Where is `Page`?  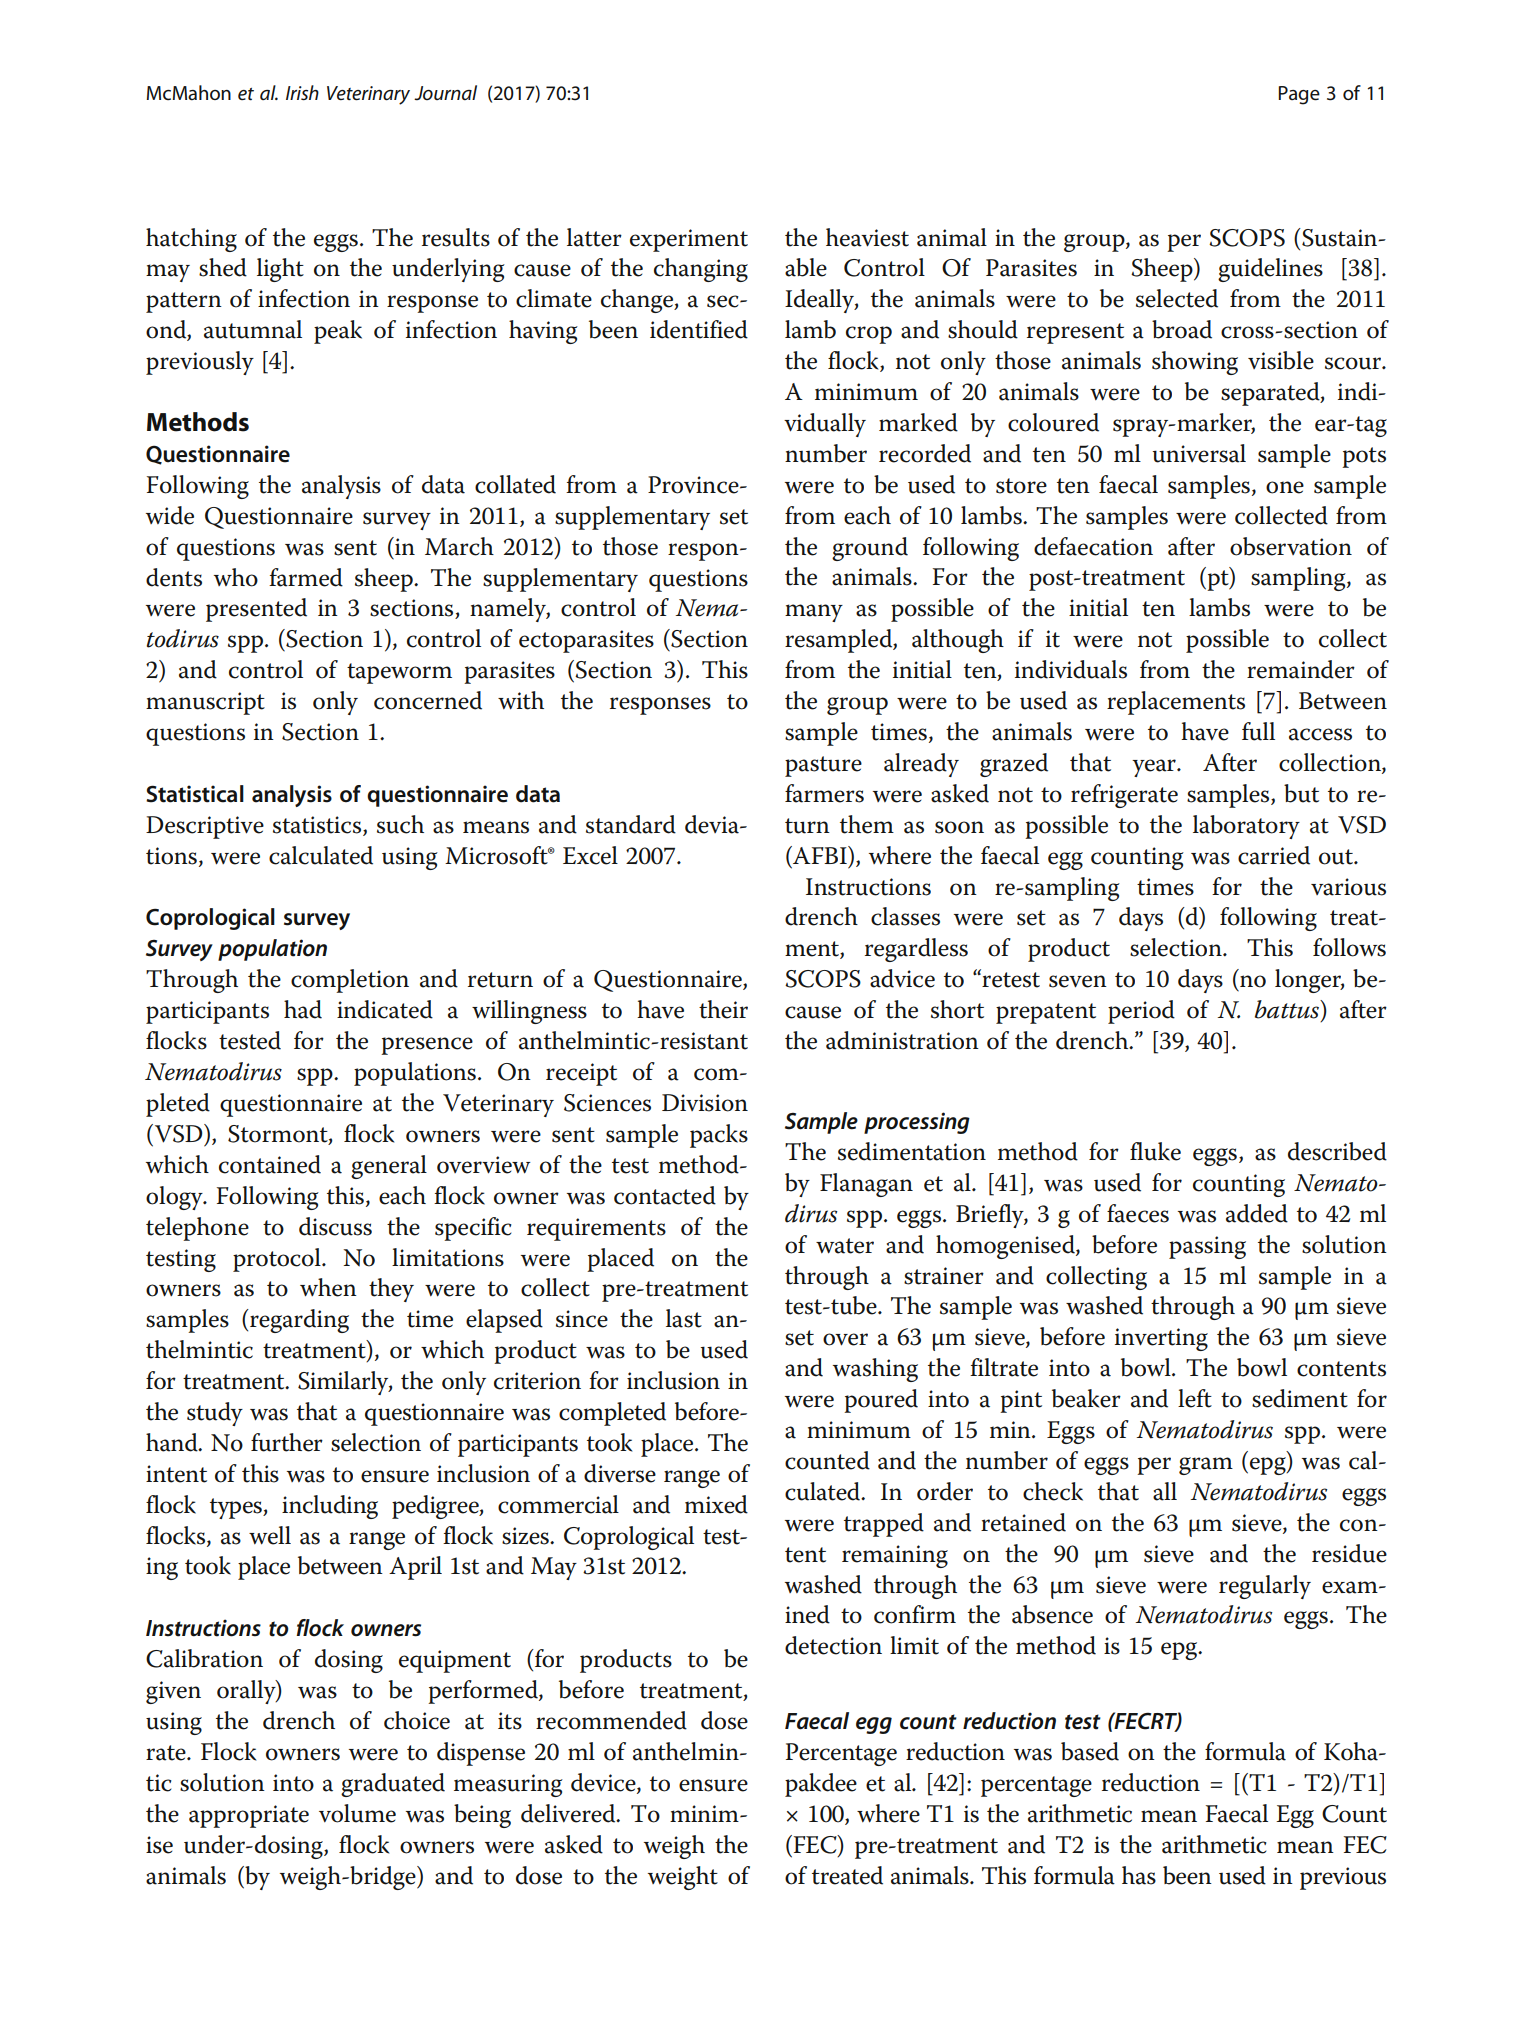 Page is located at coordinates (1299, 95).
